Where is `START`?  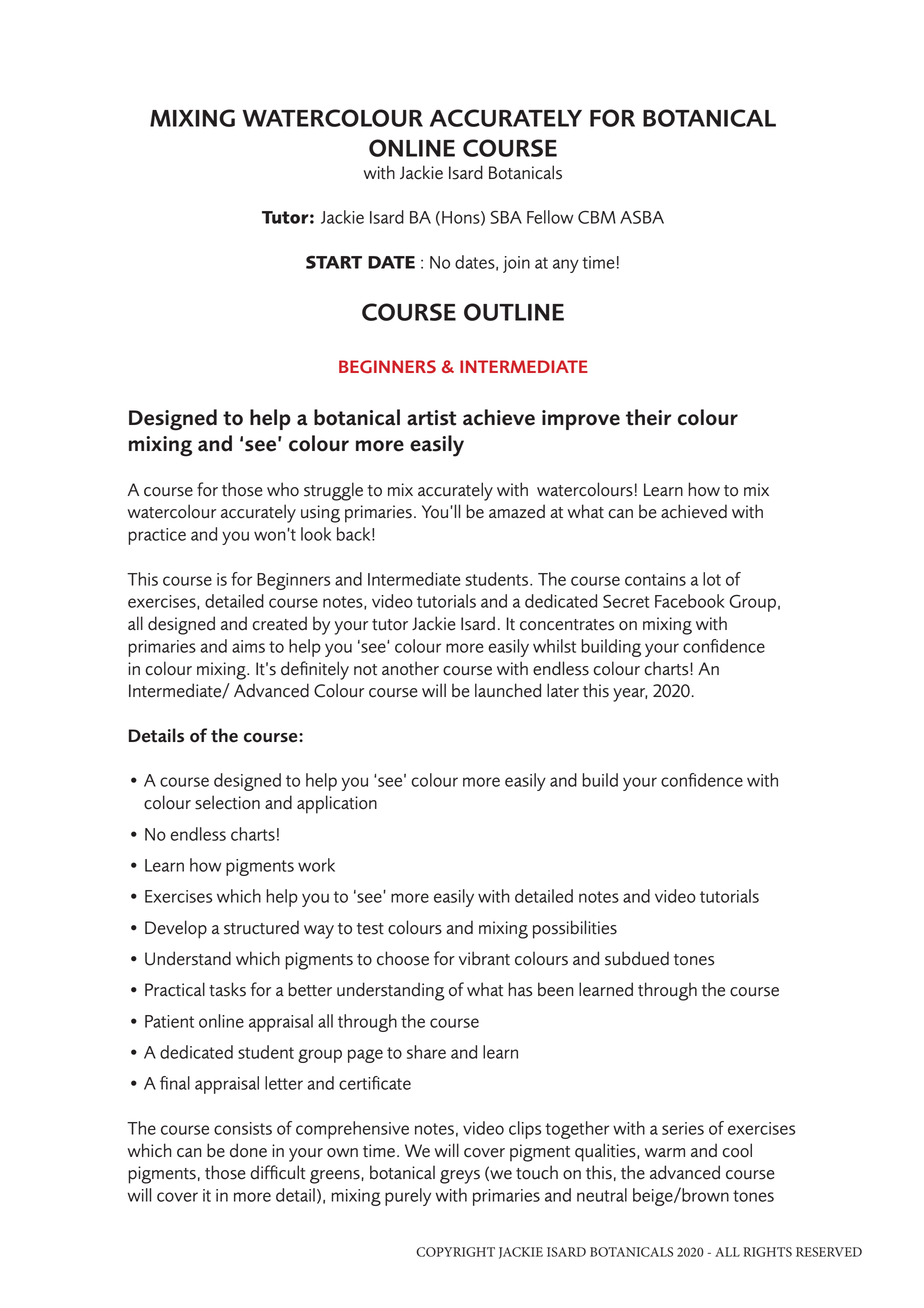 START is located at coordinates (334, 262).
